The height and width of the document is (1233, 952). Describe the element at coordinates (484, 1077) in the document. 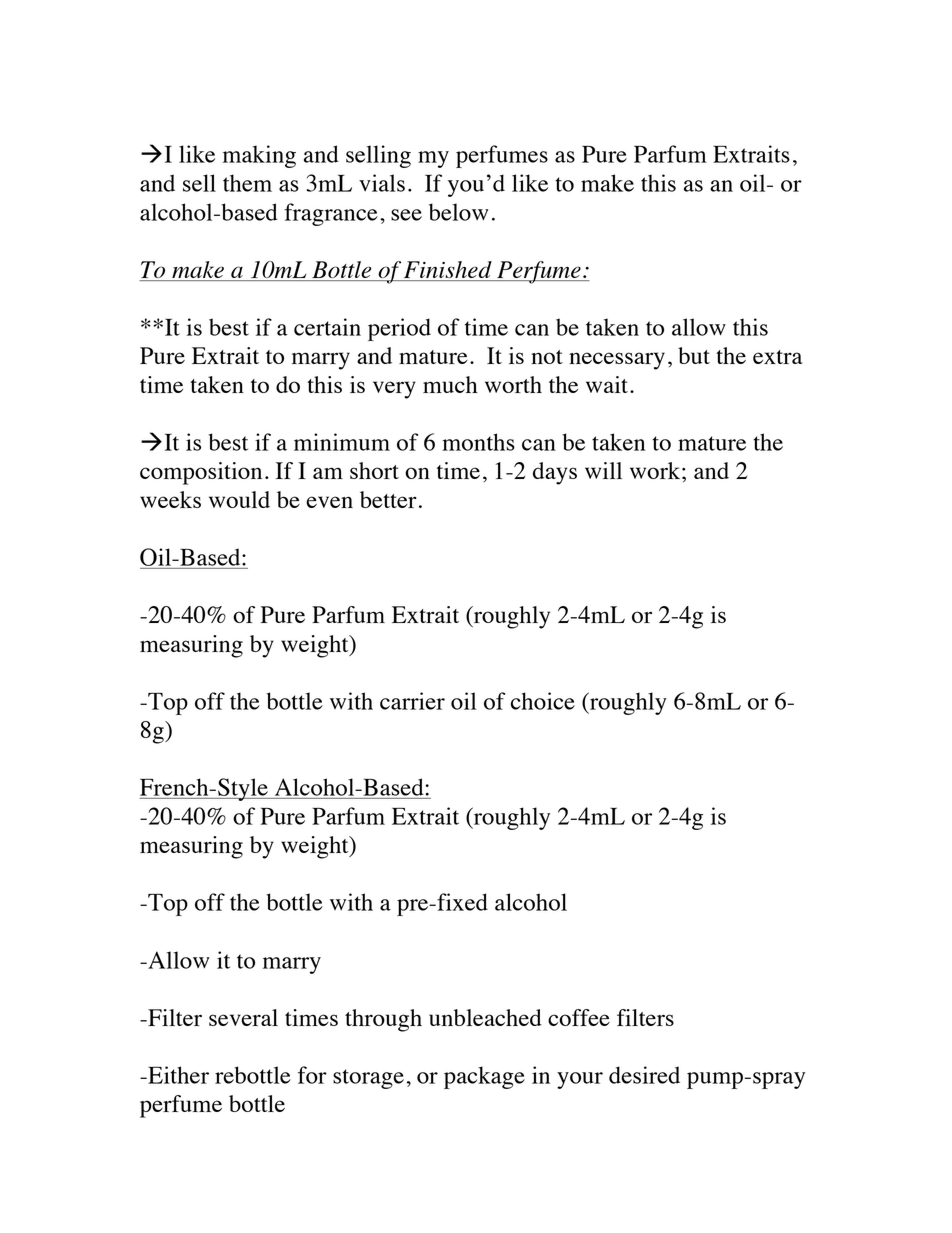

I see `package` at that location.
